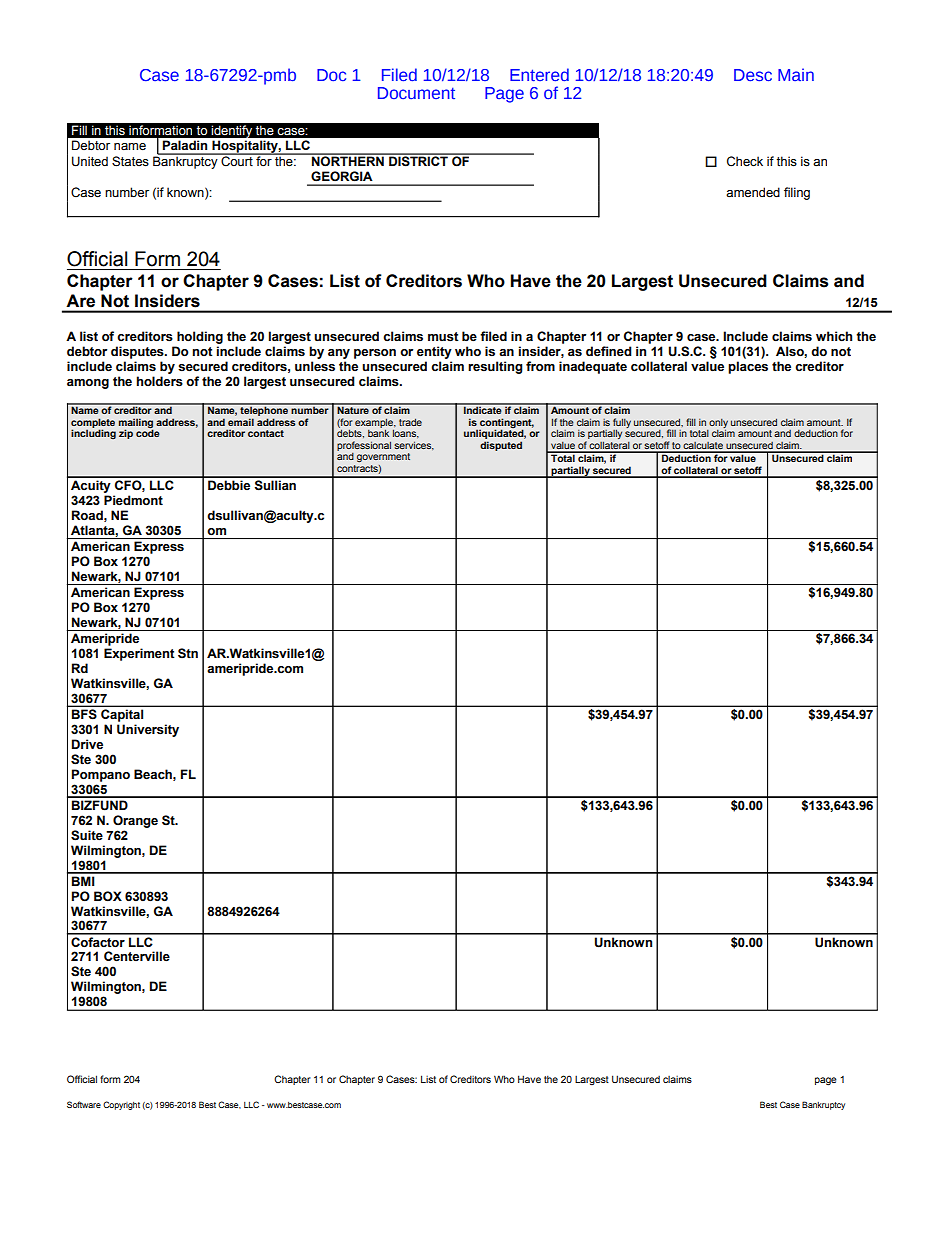 Image resolution: width=952 pixels, height=1233 pixels. I want to click on Stn, so click(188, 653).
